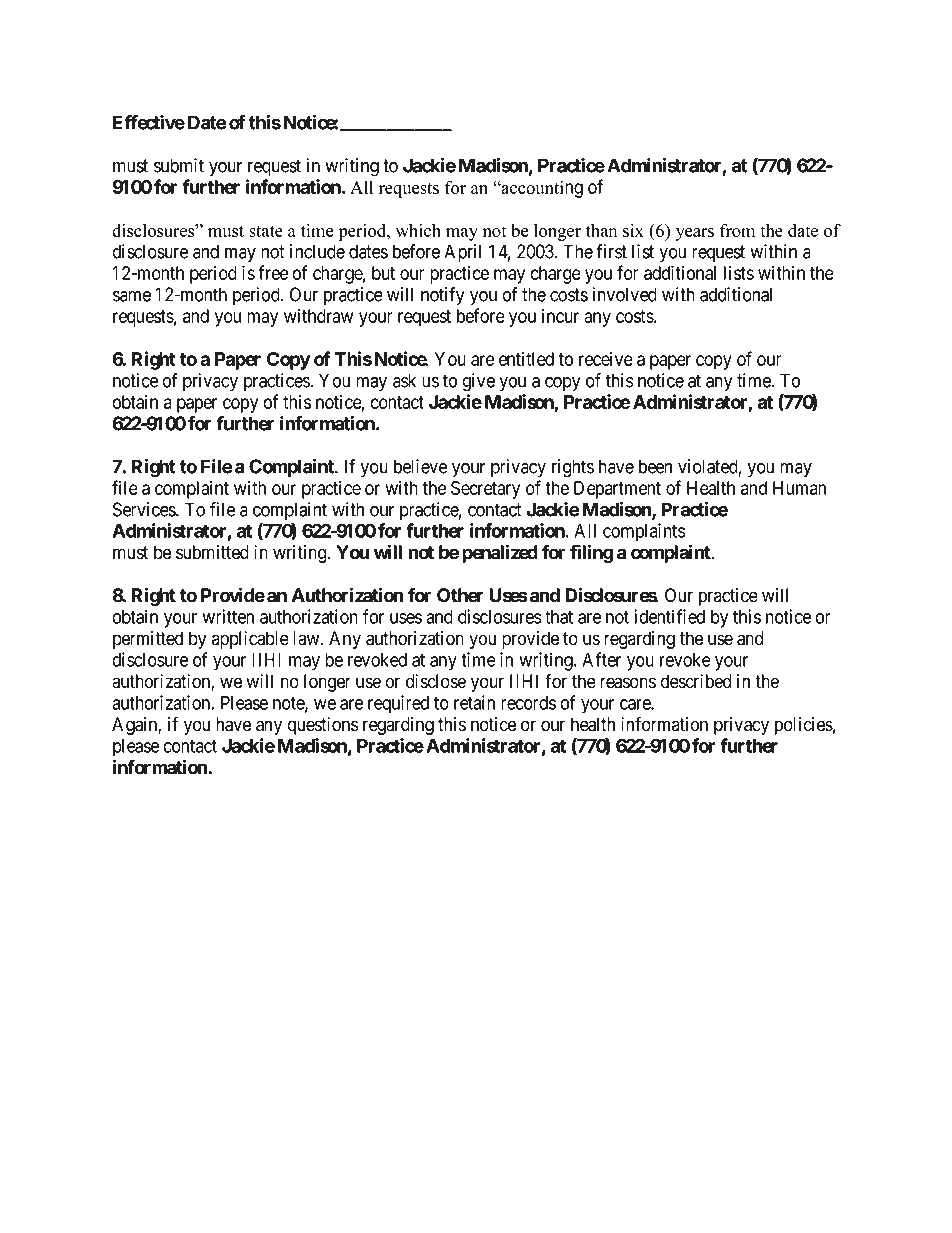 The width and height of the screenshot is (952, 1233). What do you see at coordinates (145, 509) in the screenshot?
I see `Services` at bounding box center [145, 509].
